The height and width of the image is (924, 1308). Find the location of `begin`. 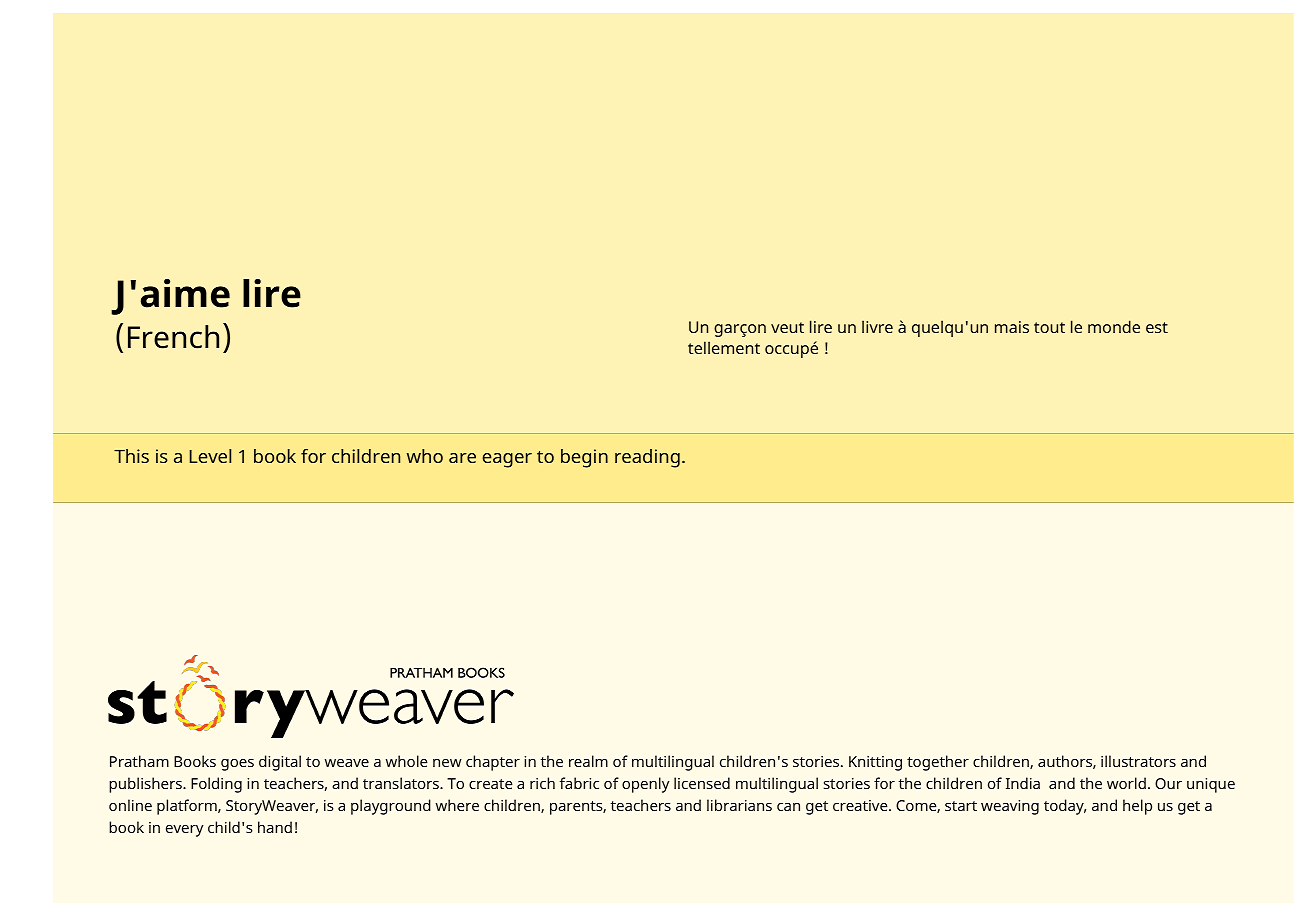

begin is located at coordinates (584, 458).
